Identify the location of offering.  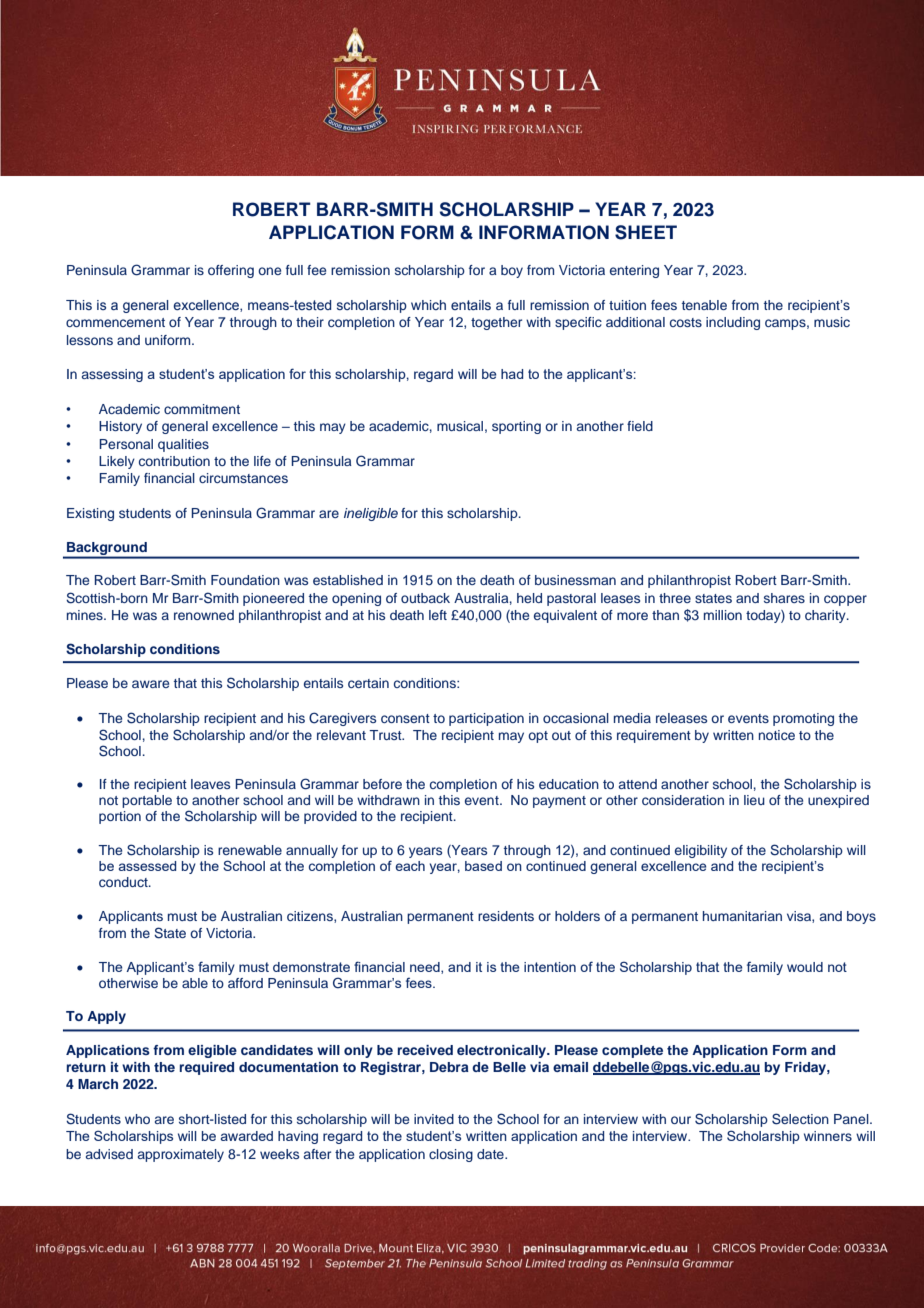
(231, 271).
